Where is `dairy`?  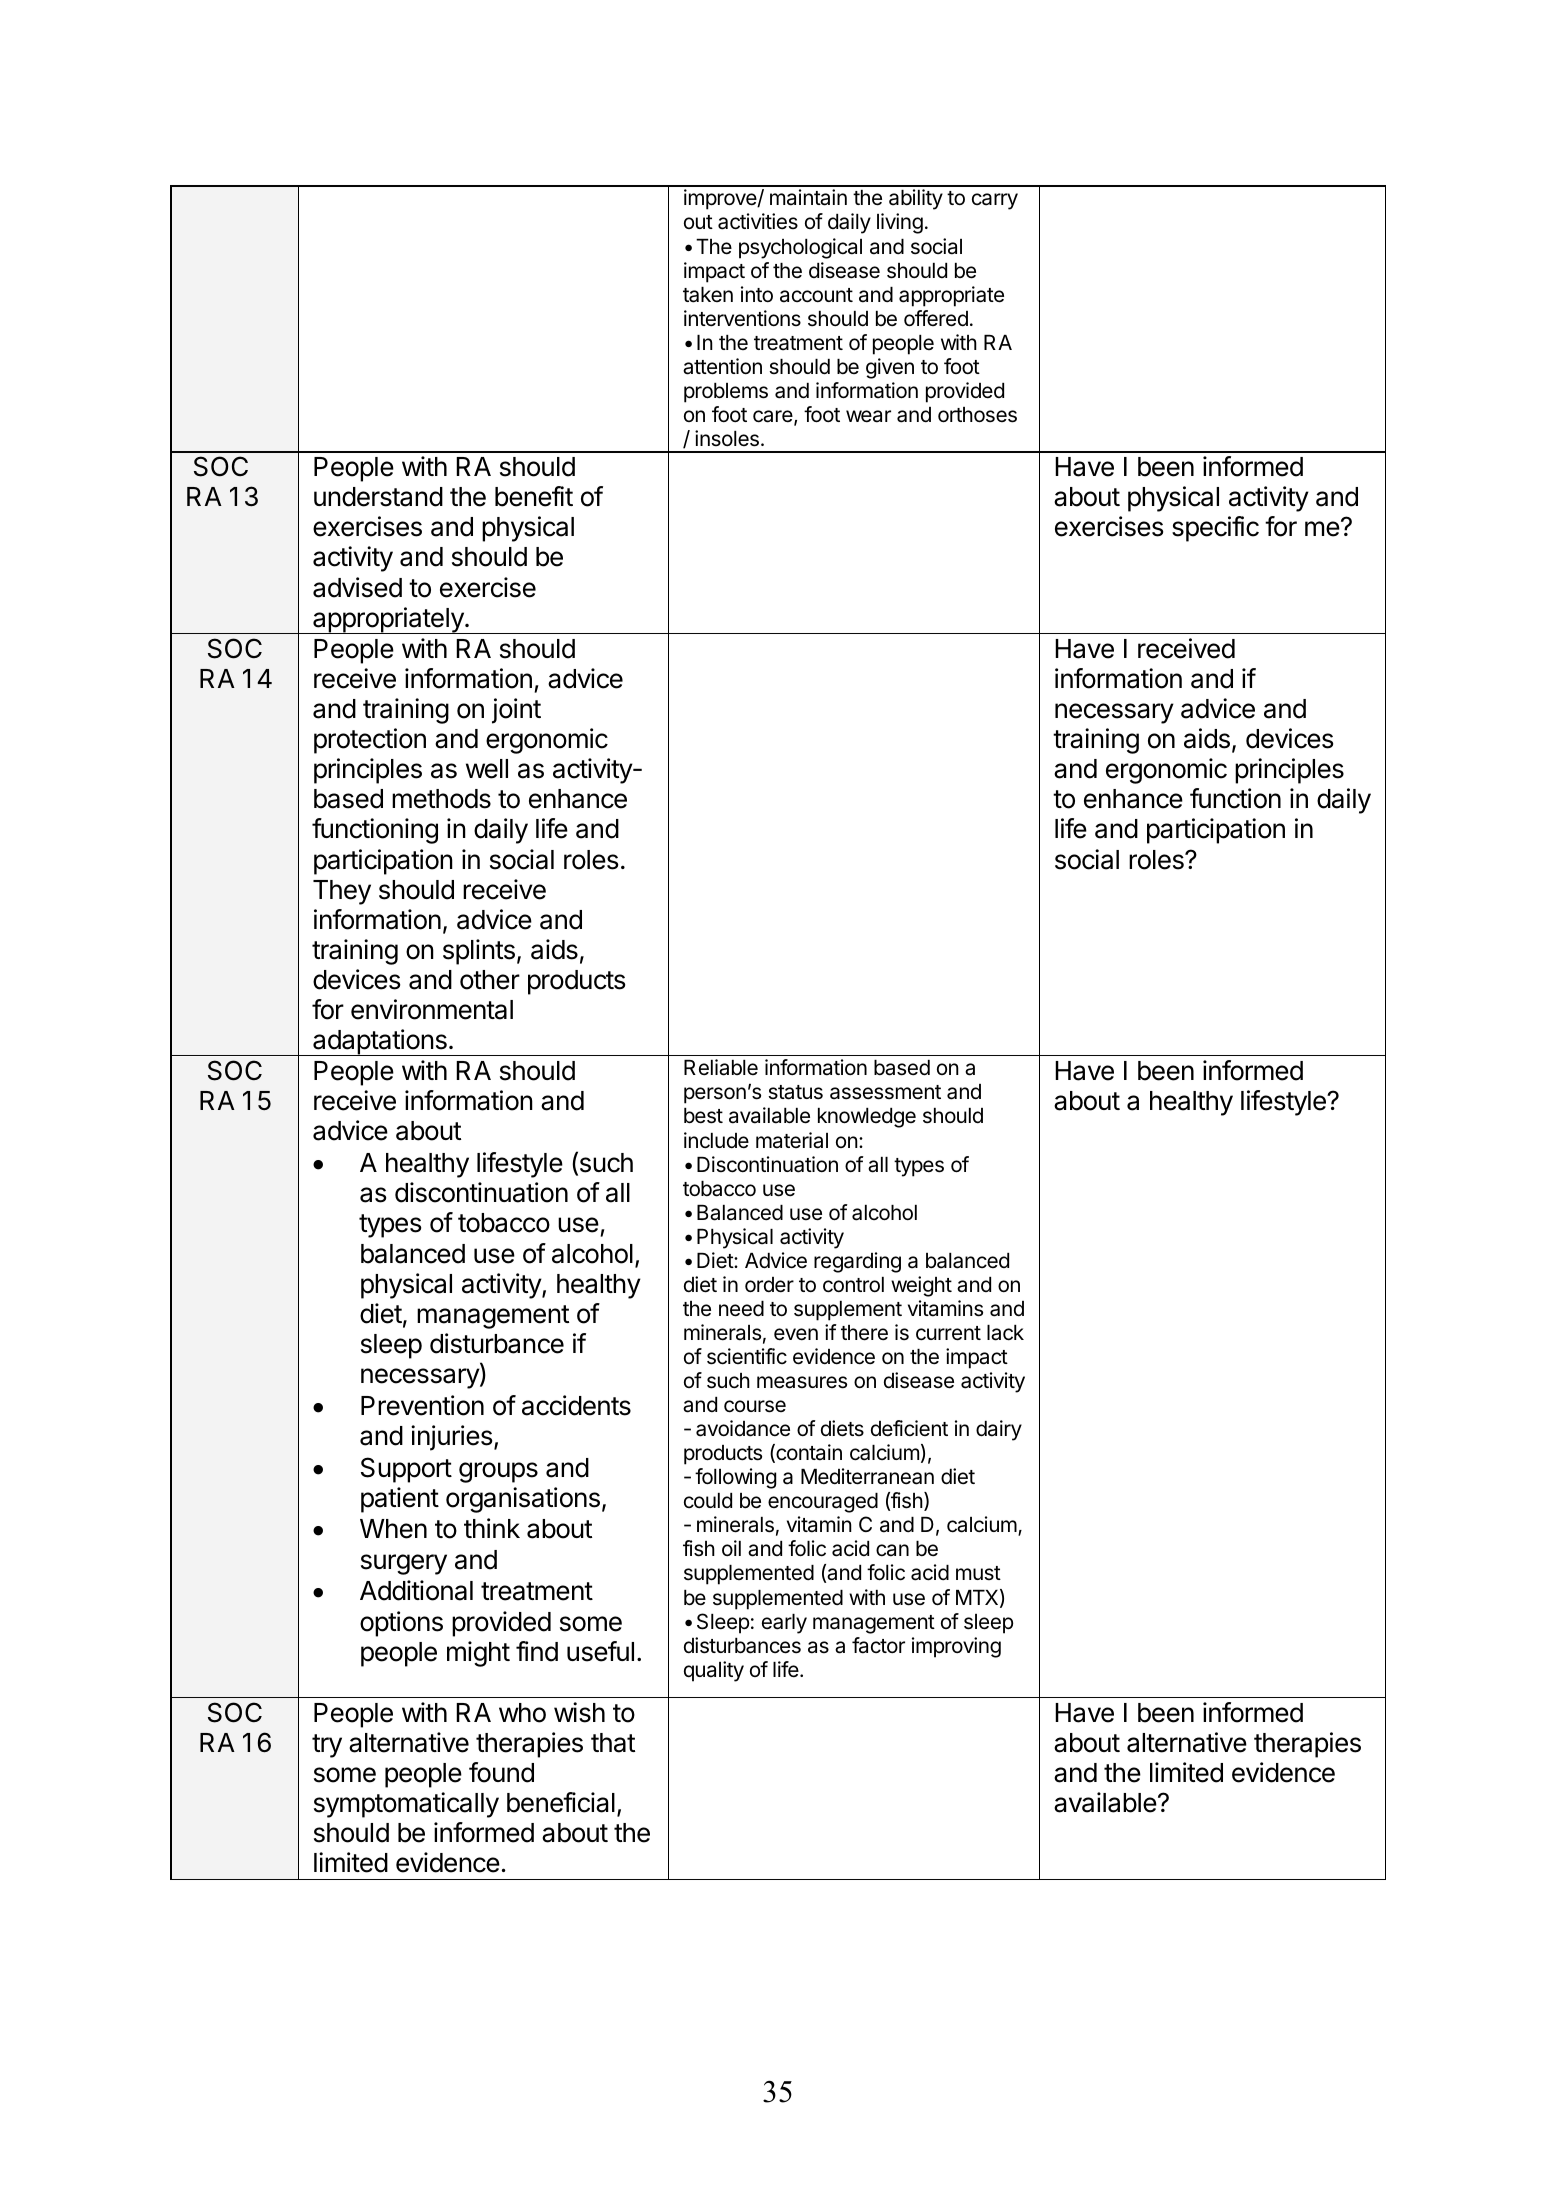 dairy is located at coordinates (999, 1430).
